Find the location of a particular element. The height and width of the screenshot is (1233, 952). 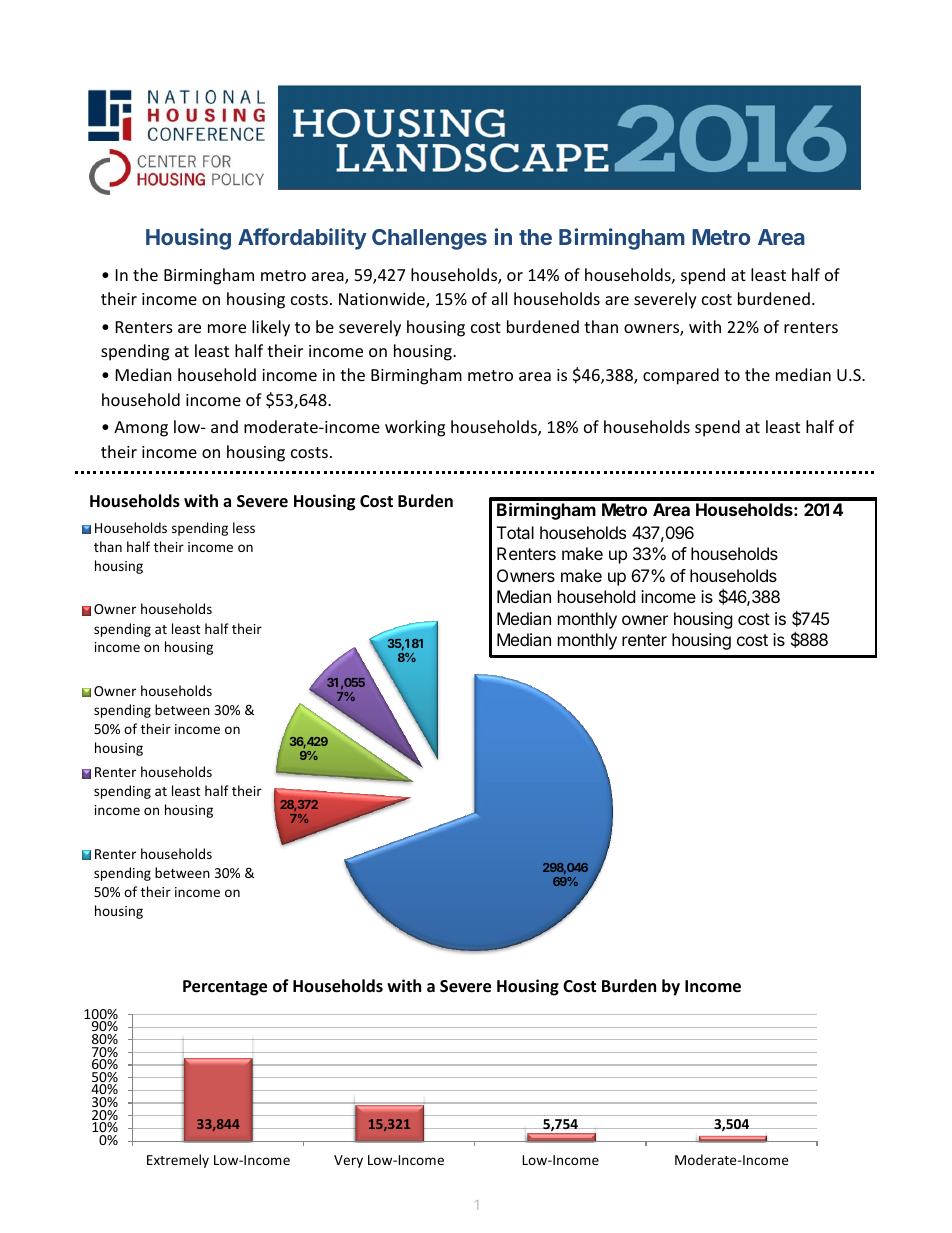

compared is located at coordinates (681, 376).
